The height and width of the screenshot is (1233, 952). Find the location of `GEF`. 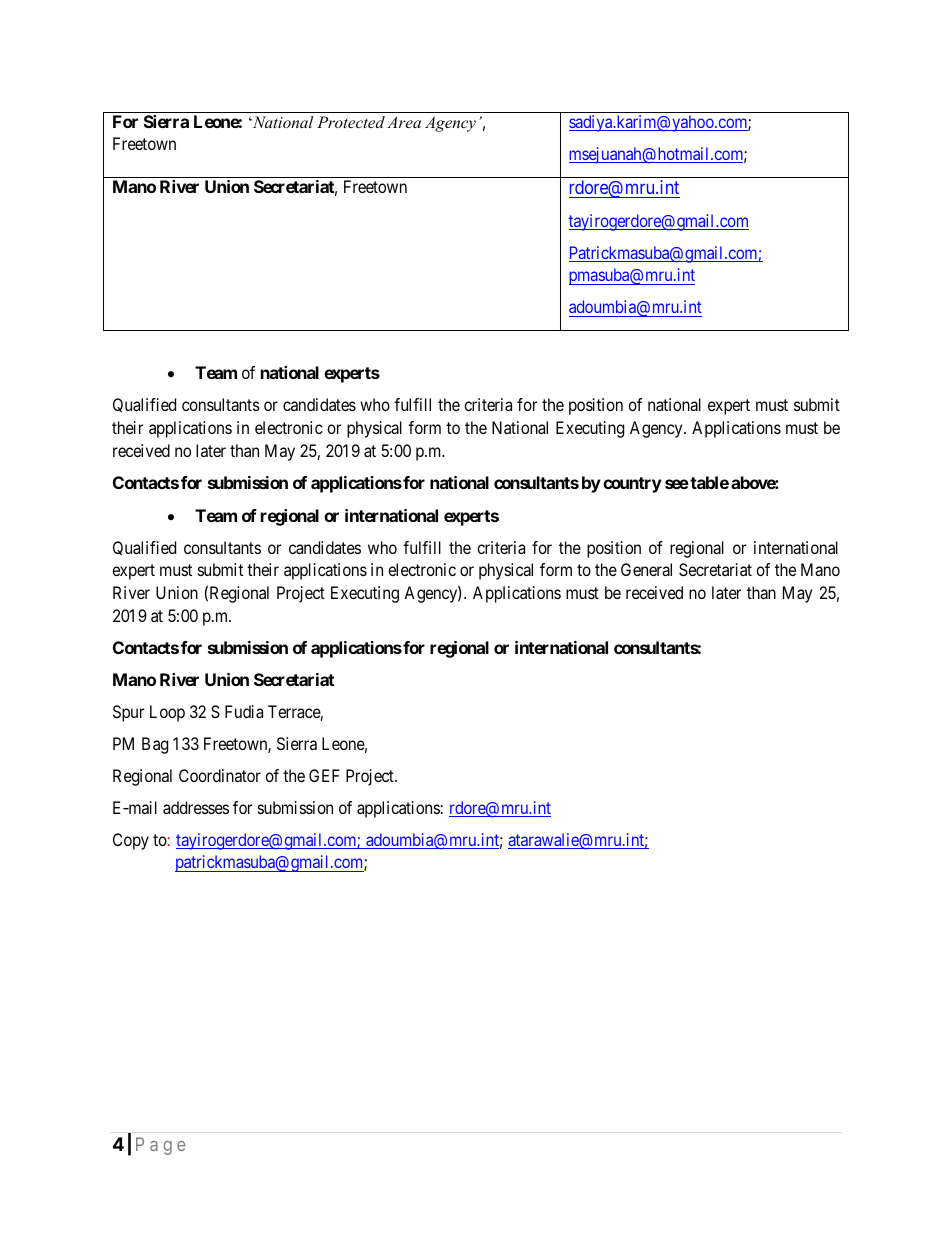

GEF is located at coordinates (324, 775).
